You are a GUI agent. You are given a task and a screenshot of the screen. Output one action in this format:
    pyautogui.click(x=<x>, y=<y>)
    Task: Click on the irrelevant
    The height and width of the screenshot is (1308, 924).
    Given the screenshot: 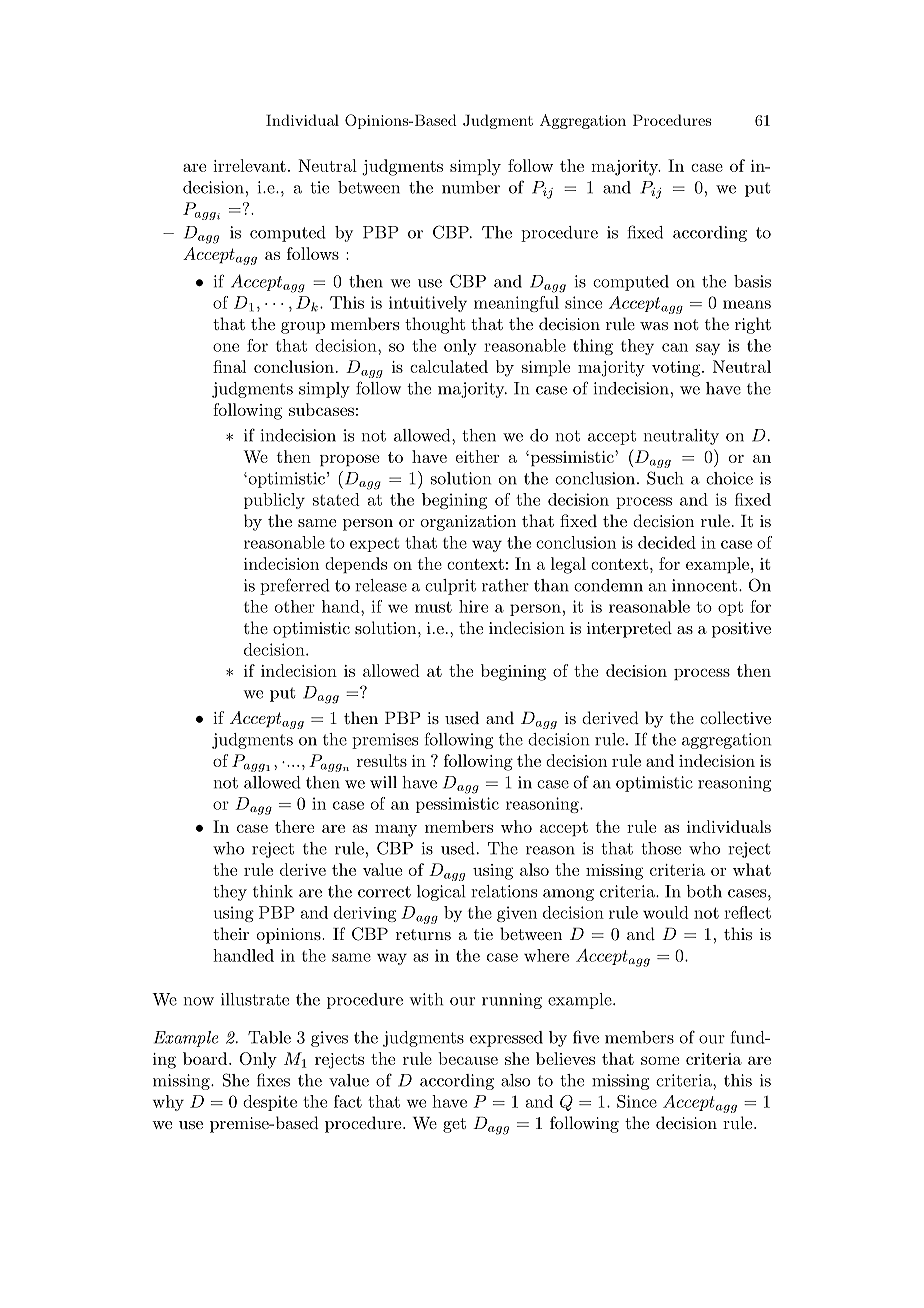 What is the action you would take?
    pyautogui.click(x=249, y=165)
